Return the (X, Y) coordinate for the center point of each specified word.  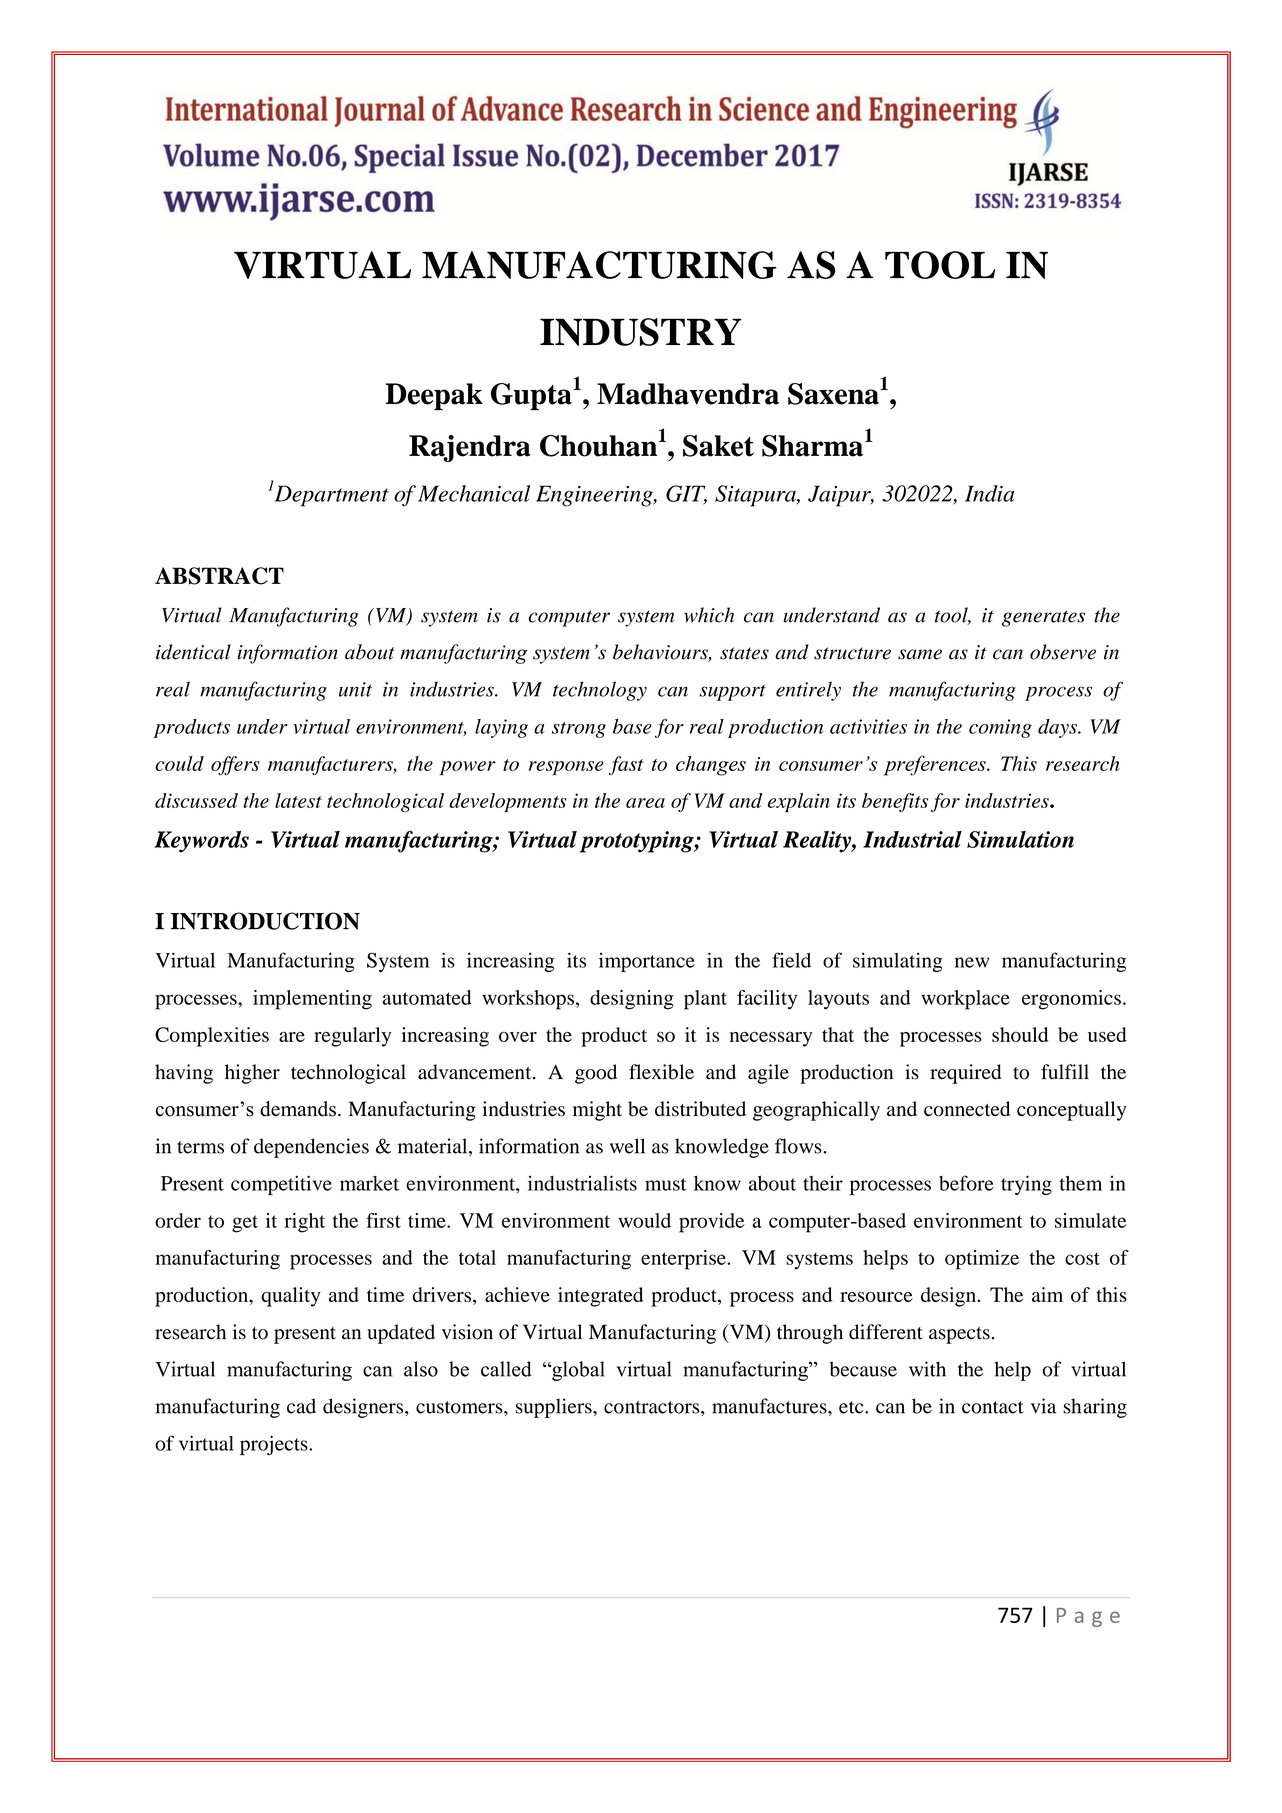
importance (647, 962)
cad (301, 1406)
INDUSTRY (641, 332)
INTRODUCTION (265, 921)
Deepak (434, 397)
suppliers (555, 1408)
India (990, 493)
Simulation (1020, 839)
